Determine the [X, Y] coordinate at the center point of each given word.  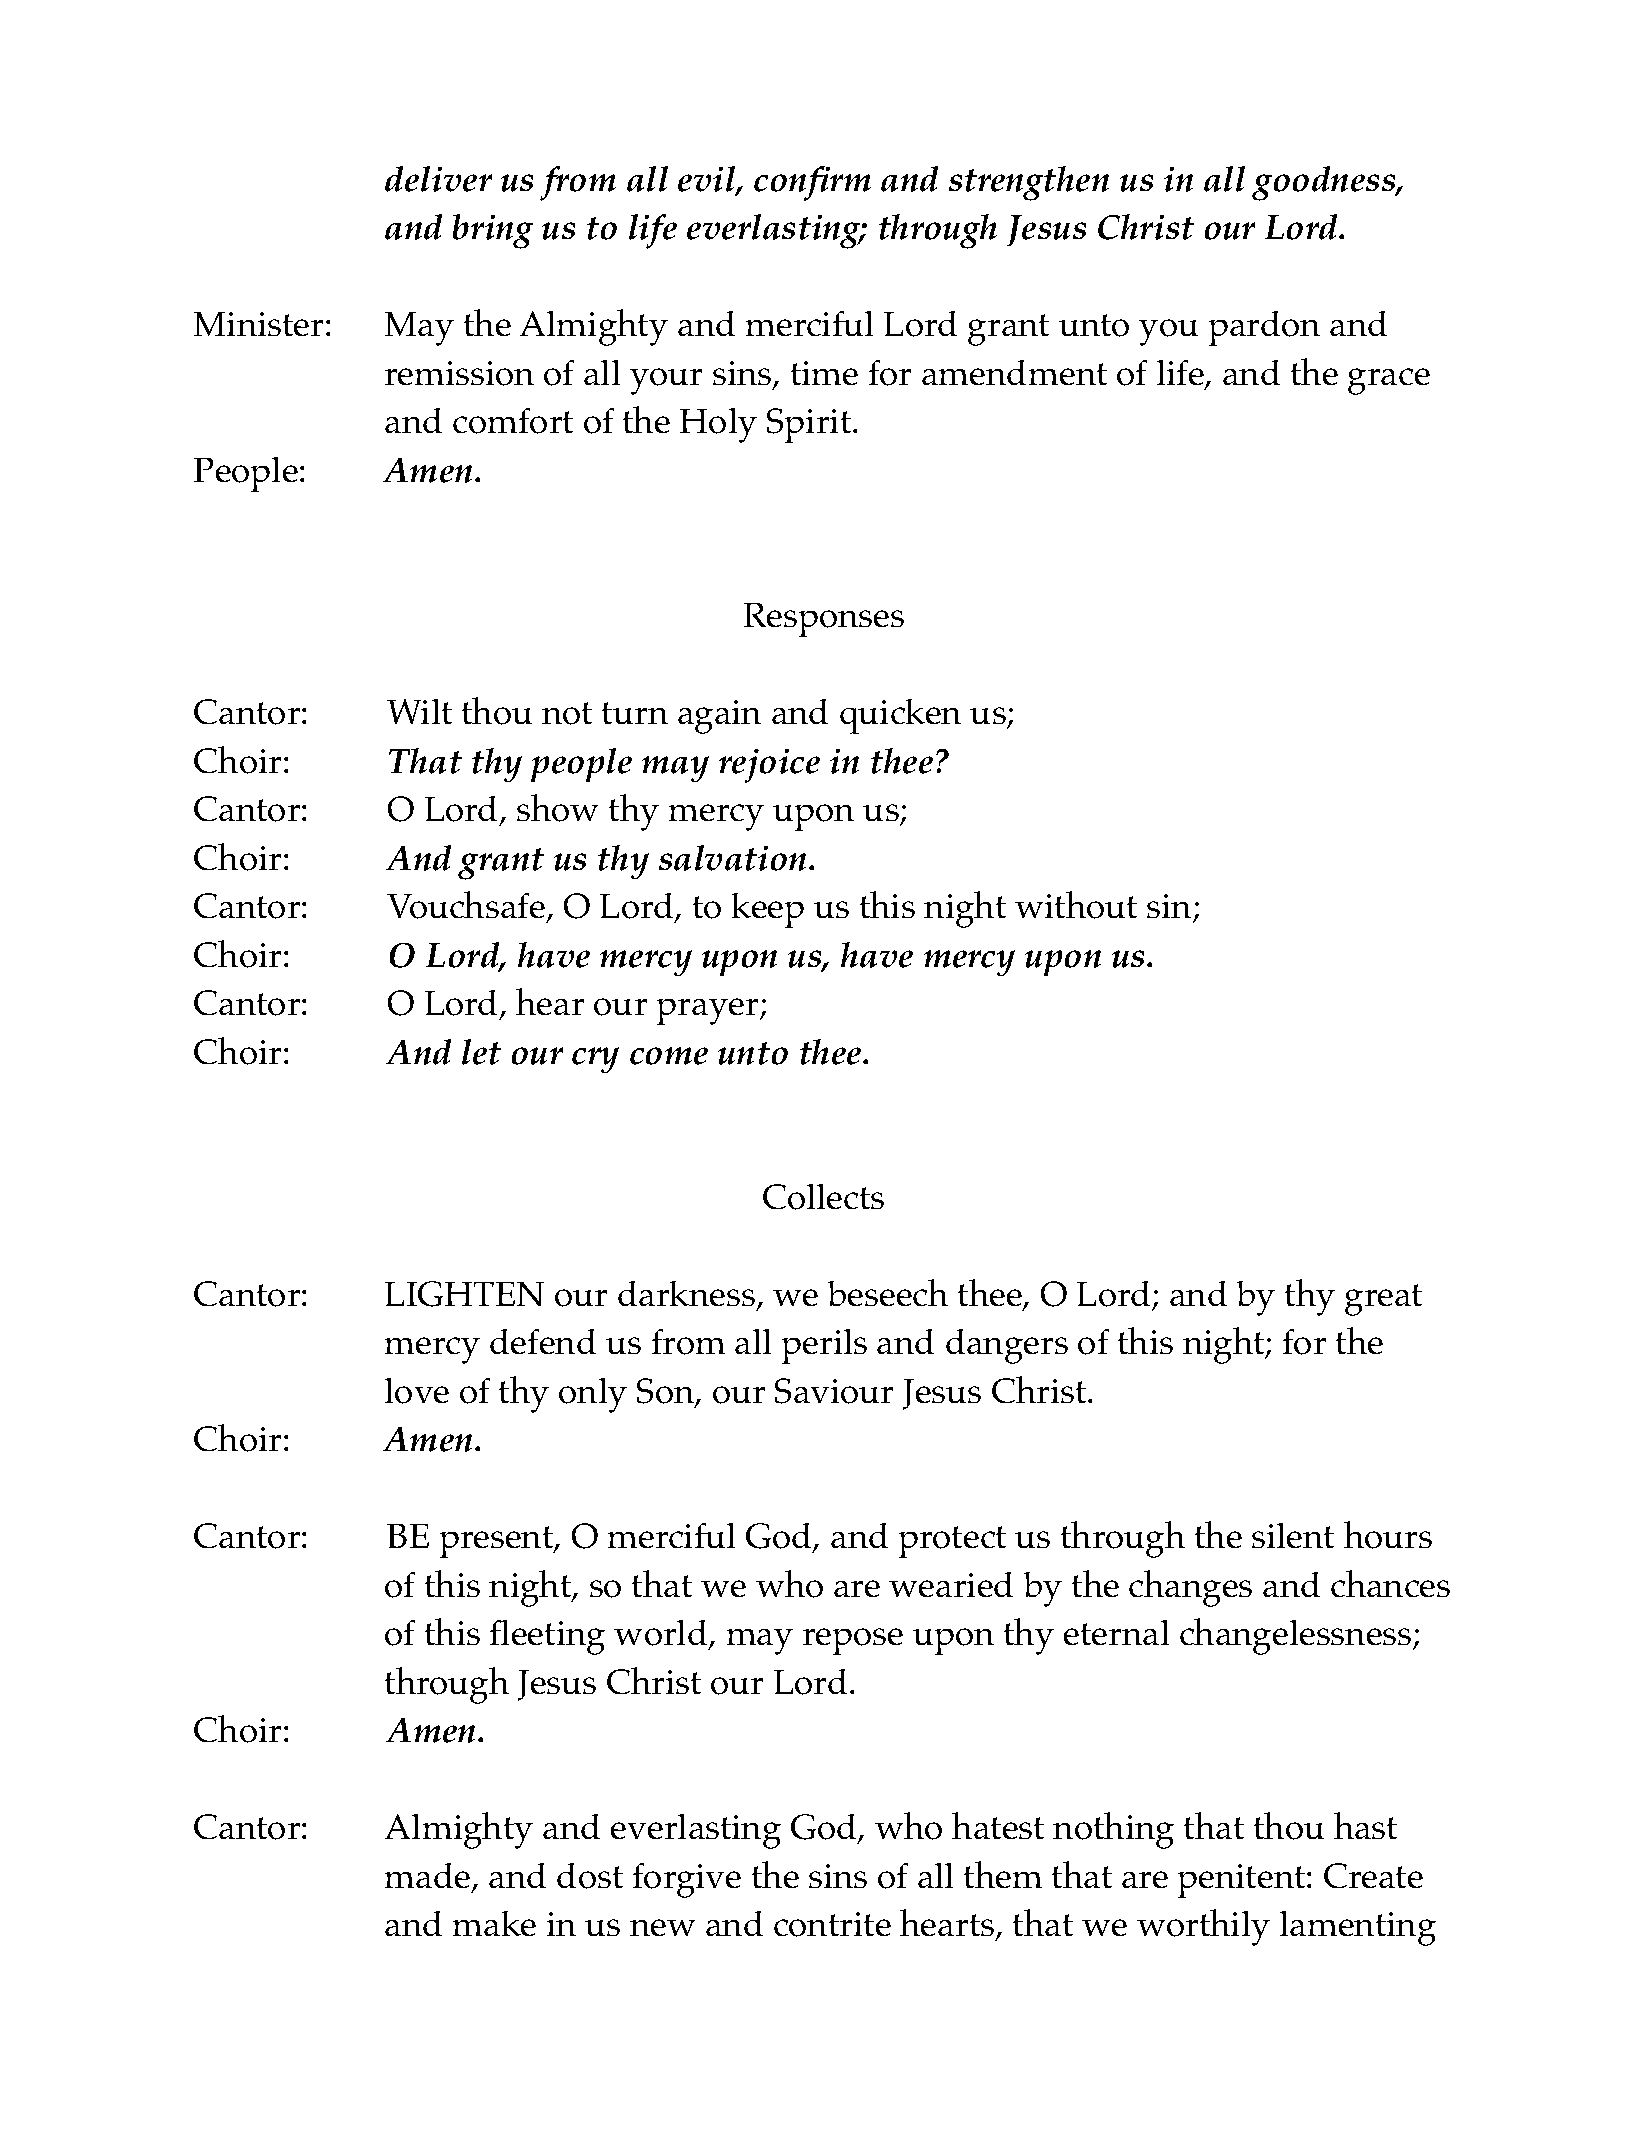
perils [824, 1346]
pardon [1264, 328]
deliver [438, 179]
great [1383, 1300]
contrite [832, 1924]
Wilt [419, 711]
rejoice [769, 766]
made [429, 1877]
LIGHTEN [464, 1294]
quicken [900, 716]
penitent [1243, 1881]
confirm [812, 183]
